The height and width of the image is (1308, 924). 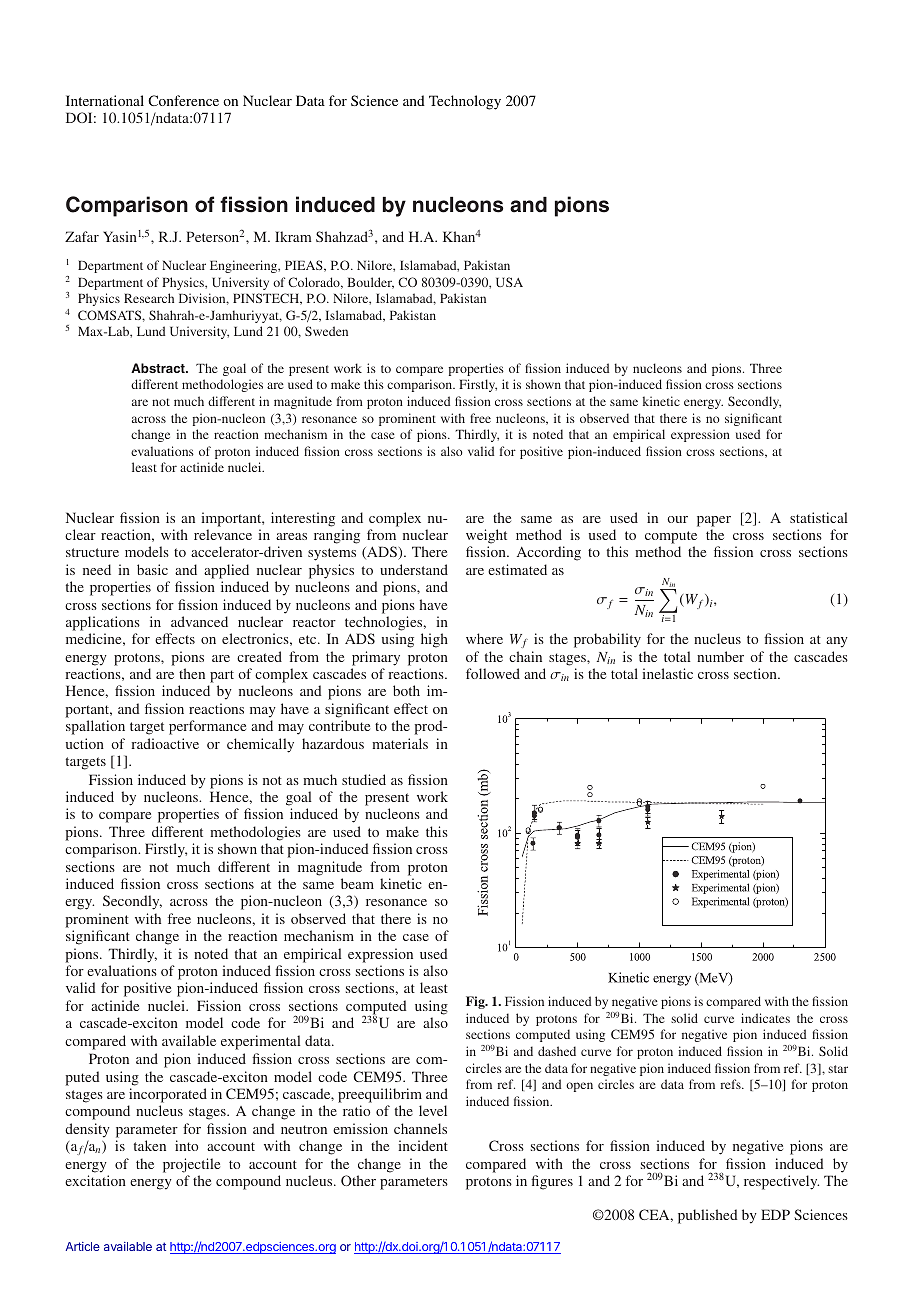 I want to click on radioactive, so click(x=165, y=743).
